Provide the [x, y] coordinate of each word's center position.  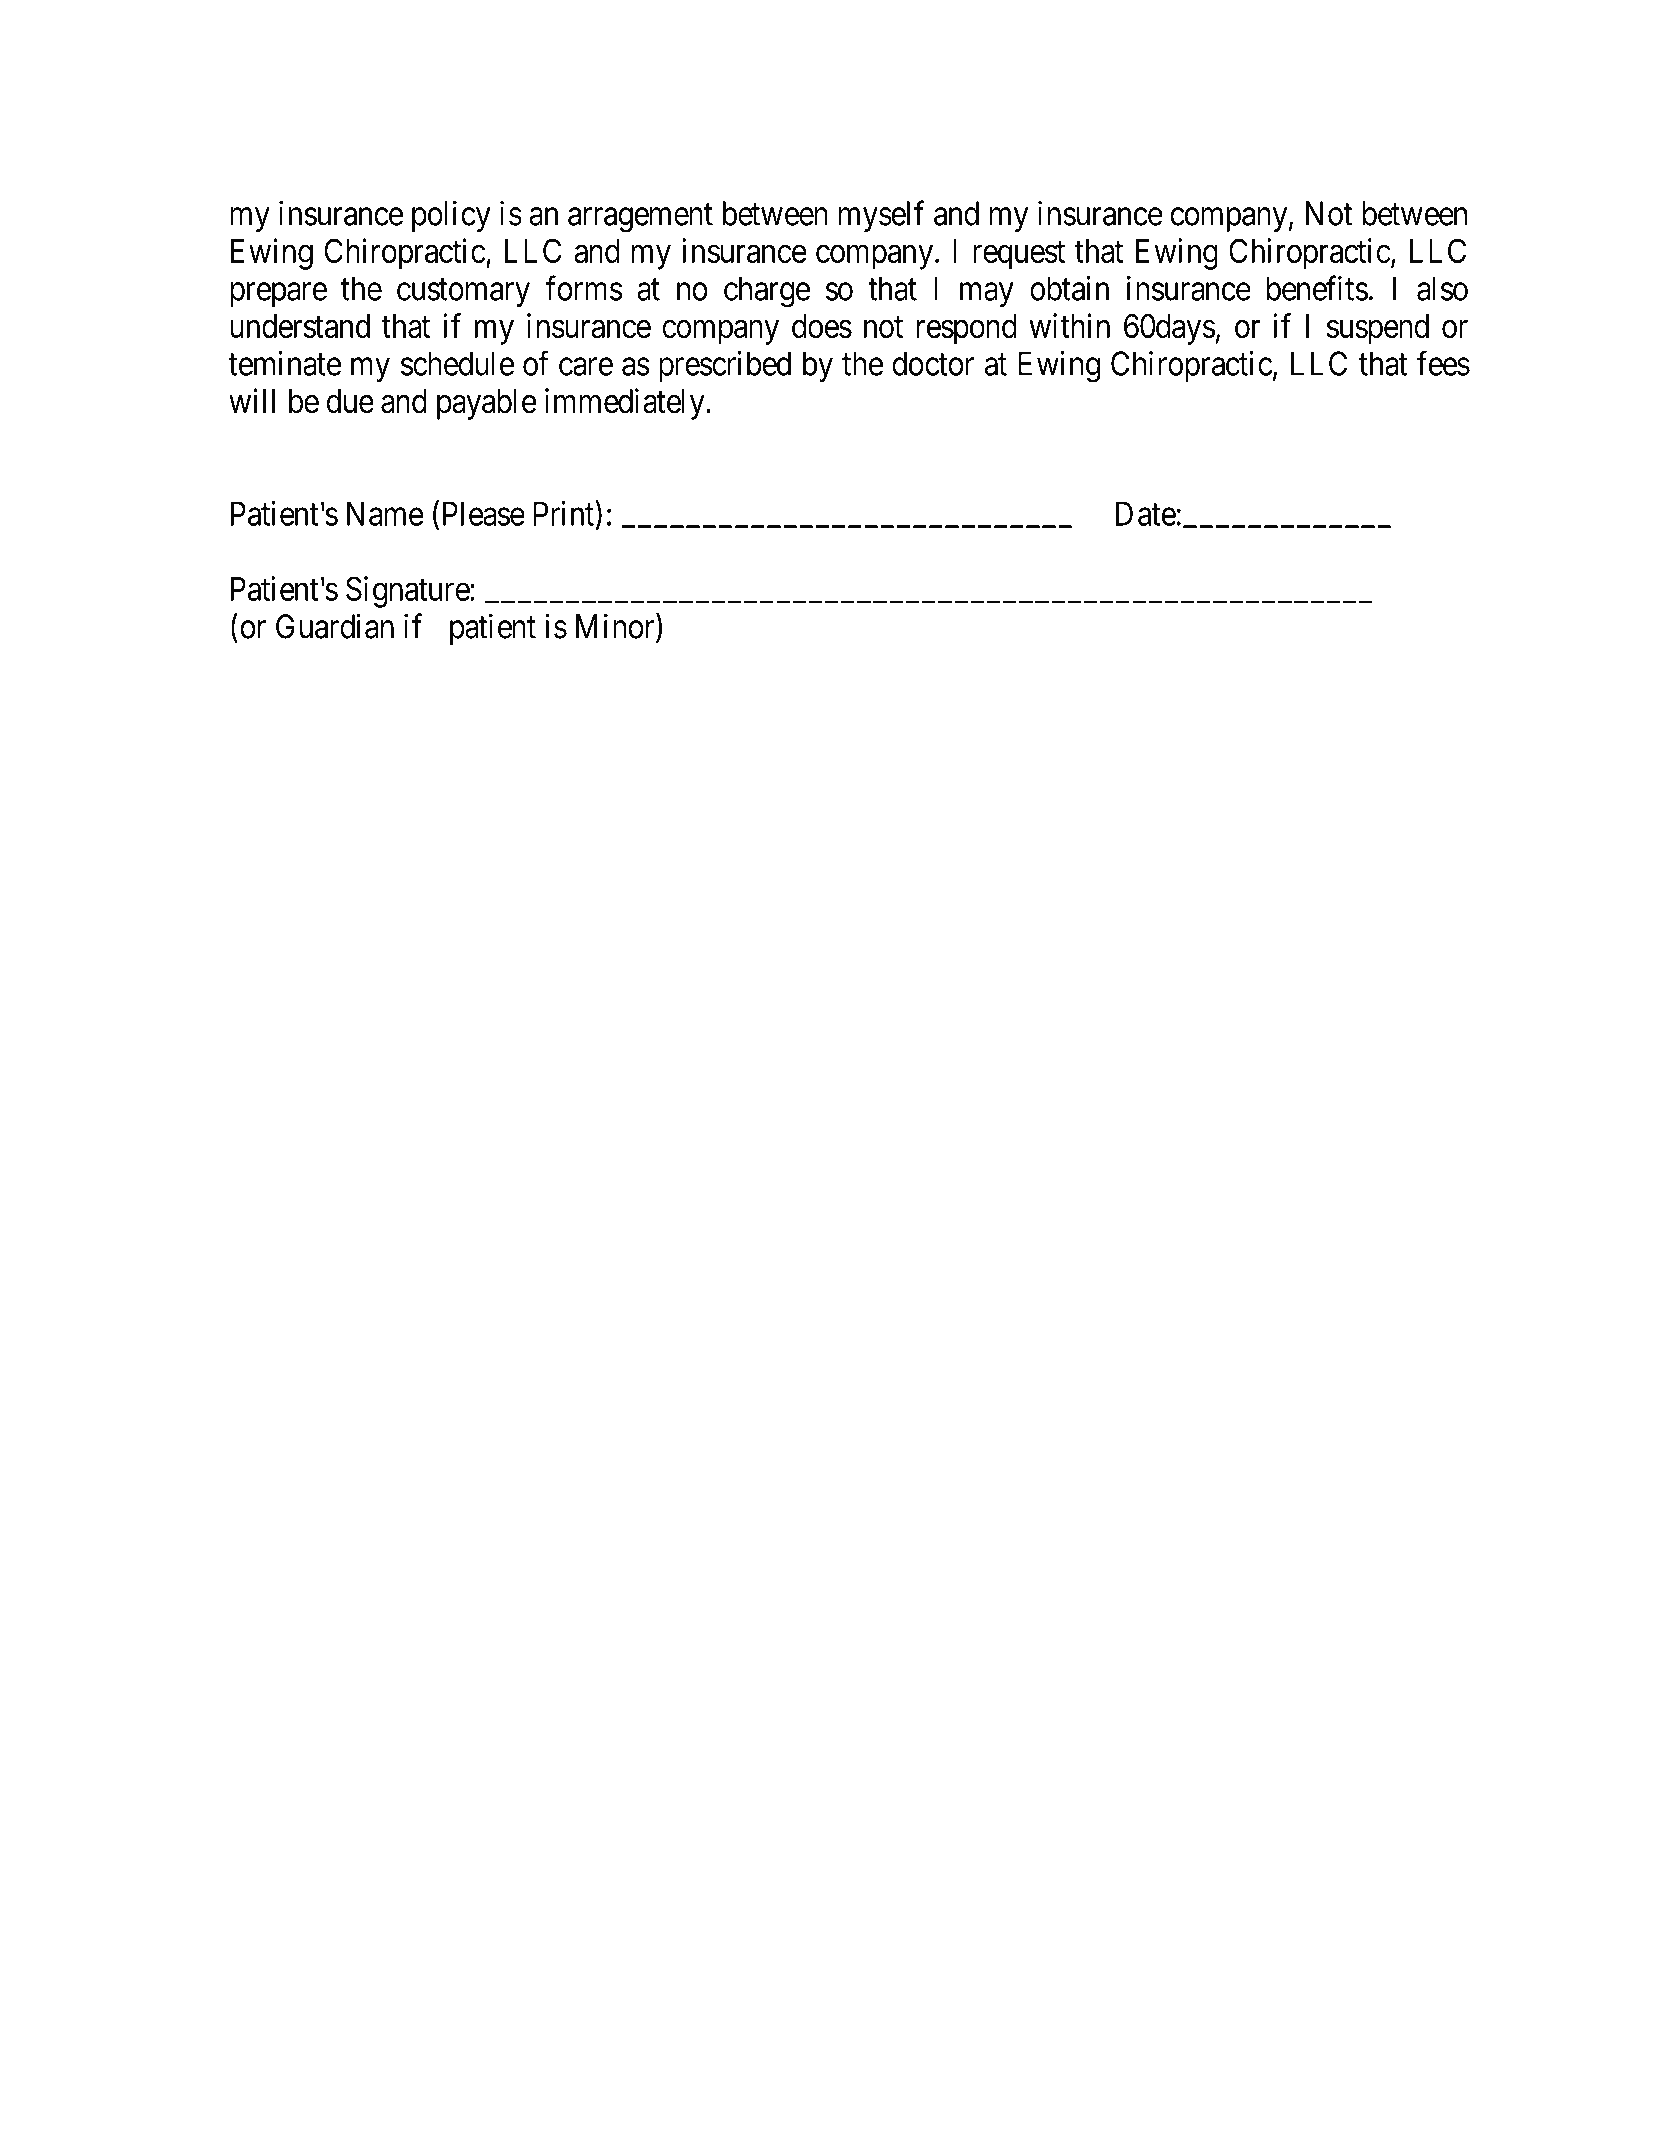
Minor [616, 627]
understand [300, 326]
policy [451, 216]
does [822, 326]
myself [881, 216]
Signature [408, 592]
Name [385, 513]
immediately [626, 404]
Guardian [335, 626]
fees [1443, 363]
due [350, 401]
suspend [1378, 329]
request [1019, 255]
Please [484, 513]
